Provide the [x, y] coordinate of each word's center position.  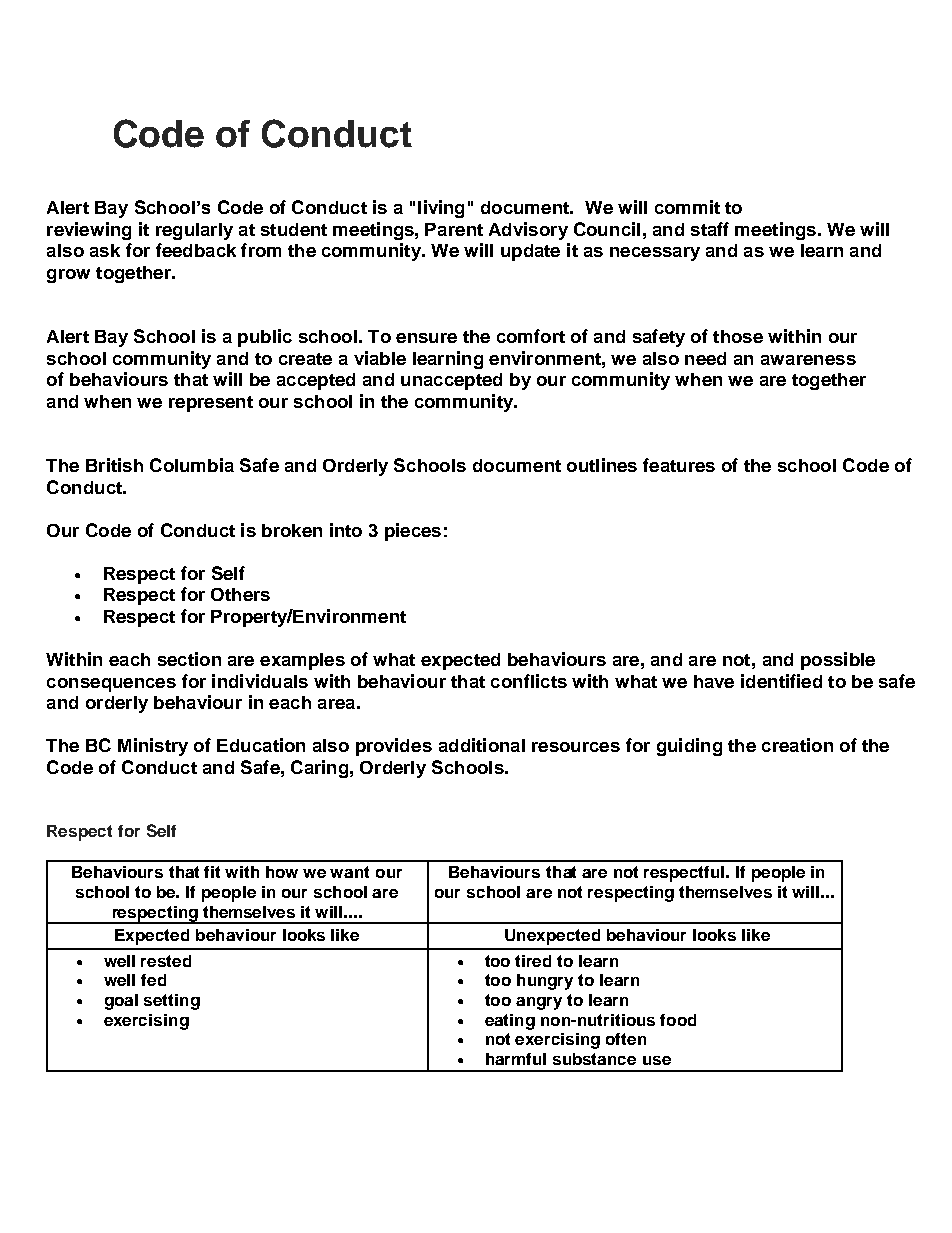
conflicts [529, 681]
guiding [689, 747]
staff [710, 229]
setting [172, 1002]
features [679, 465]
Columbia [192, 465]
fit [212, 872]
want [349, 872]
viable [380, 358]
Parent [454, 229]
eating [510, 1022]
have [714, 681]
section [189, 659]
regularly [194, 231]
